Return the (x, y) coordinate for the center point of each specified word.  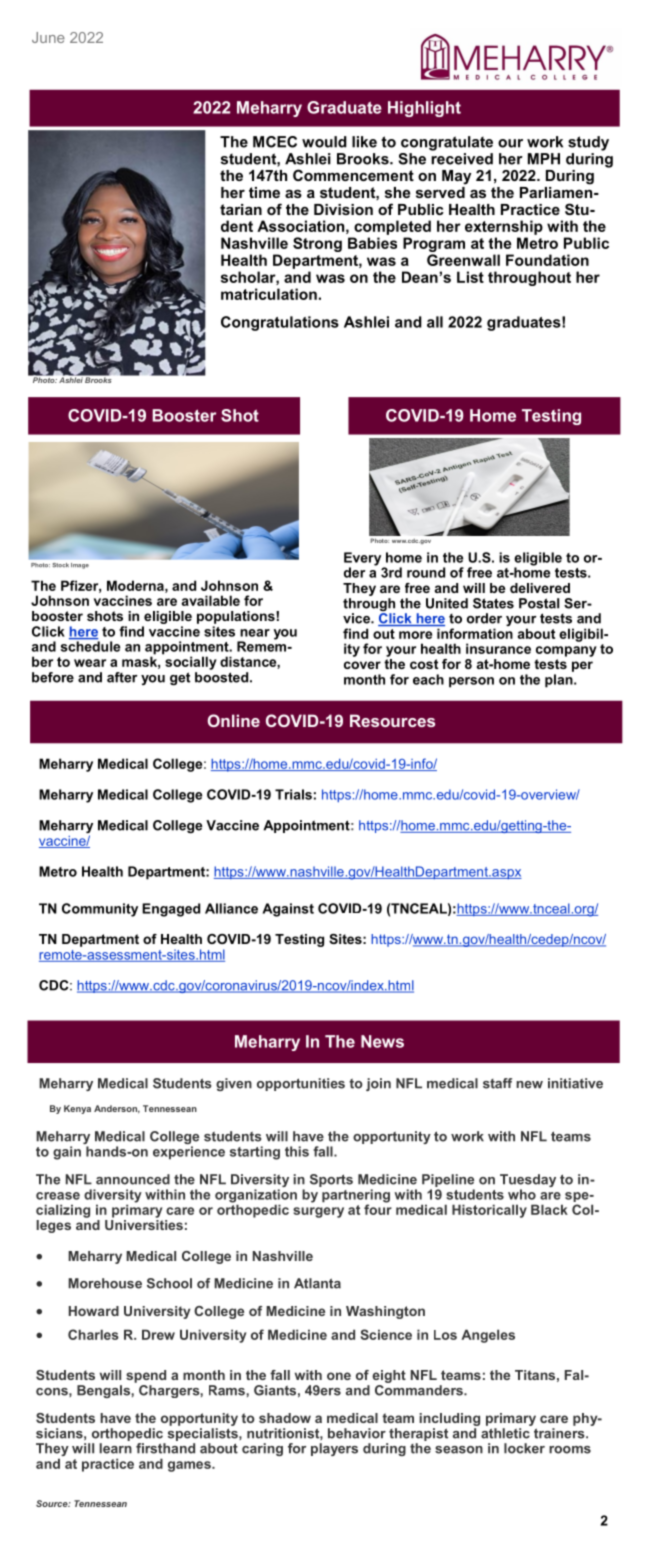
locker (524, 1448)
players (334, 1449)
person (471, 682)
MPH (544, 159)
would (324, 142)
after (122, 677)
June (48, 37)
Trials (293, 794)
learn (115, 1448)
